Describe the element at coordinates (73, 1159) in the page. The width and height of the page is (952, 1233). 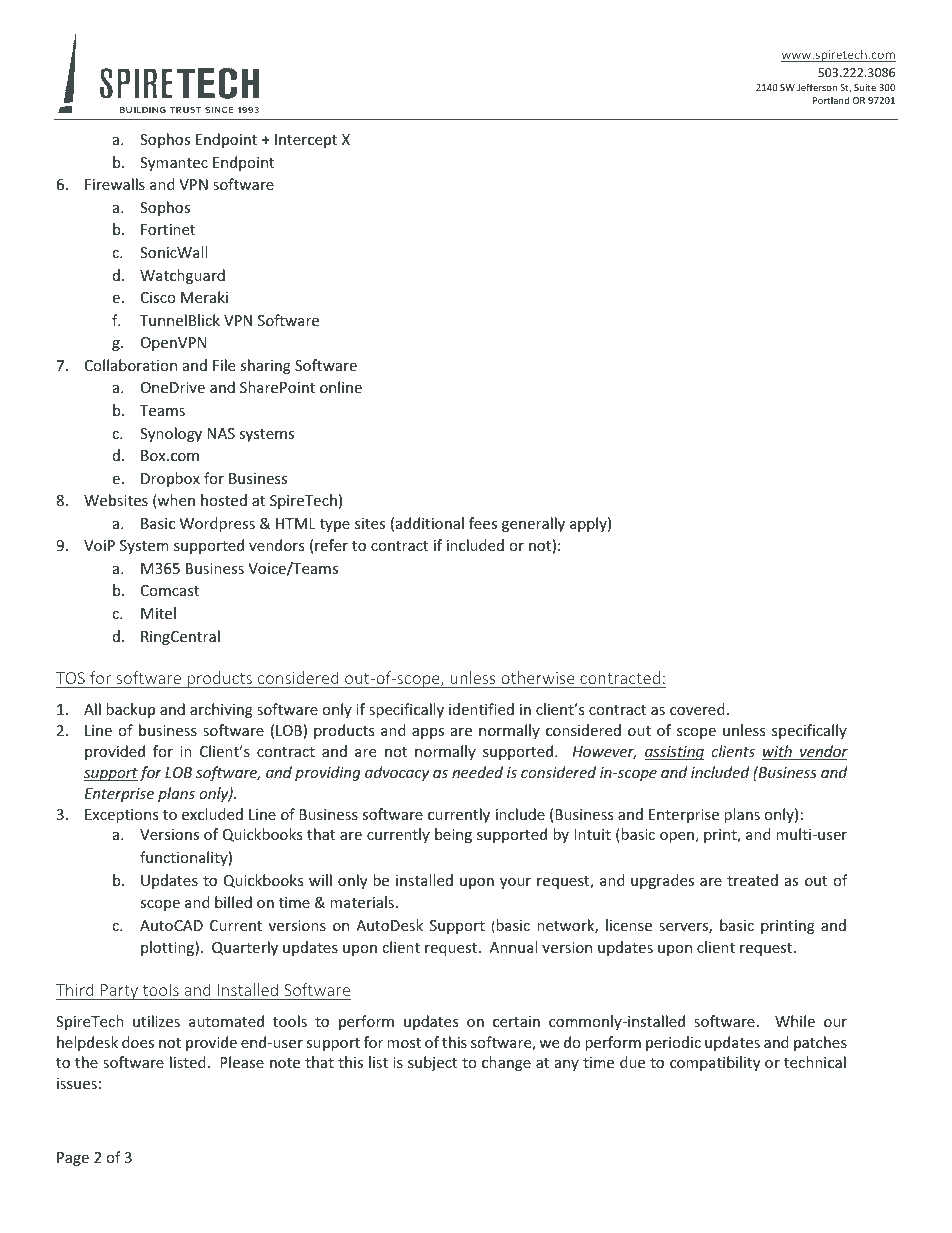
I see `Page` at that location.
